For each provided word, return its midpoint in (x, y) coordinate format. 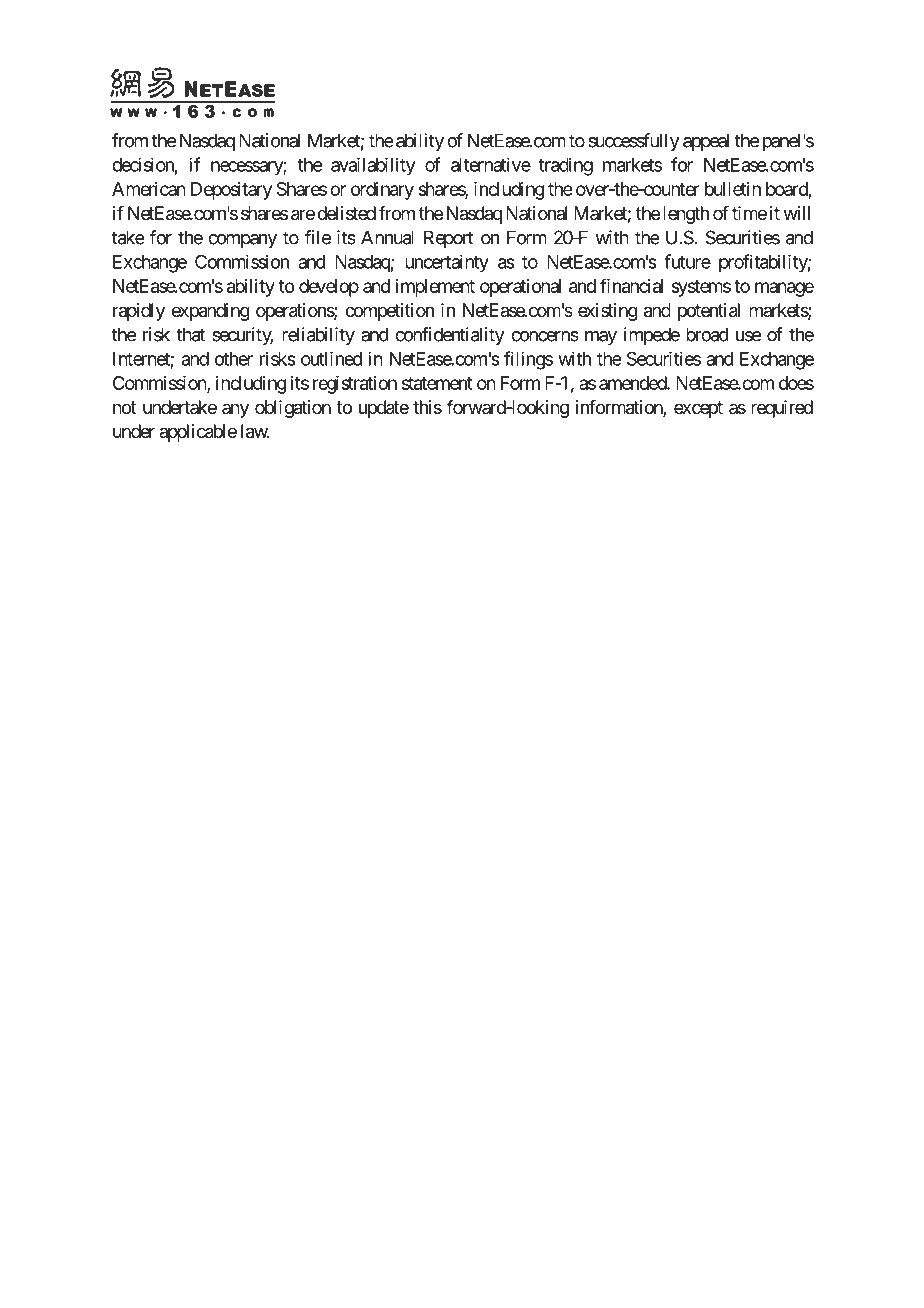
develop (329, 288)
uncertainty (447, 263)
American (149, 189)
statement (437, 383)
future (687, 261)
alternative (491, 164)
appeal (706, 142)
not (124, 407)
